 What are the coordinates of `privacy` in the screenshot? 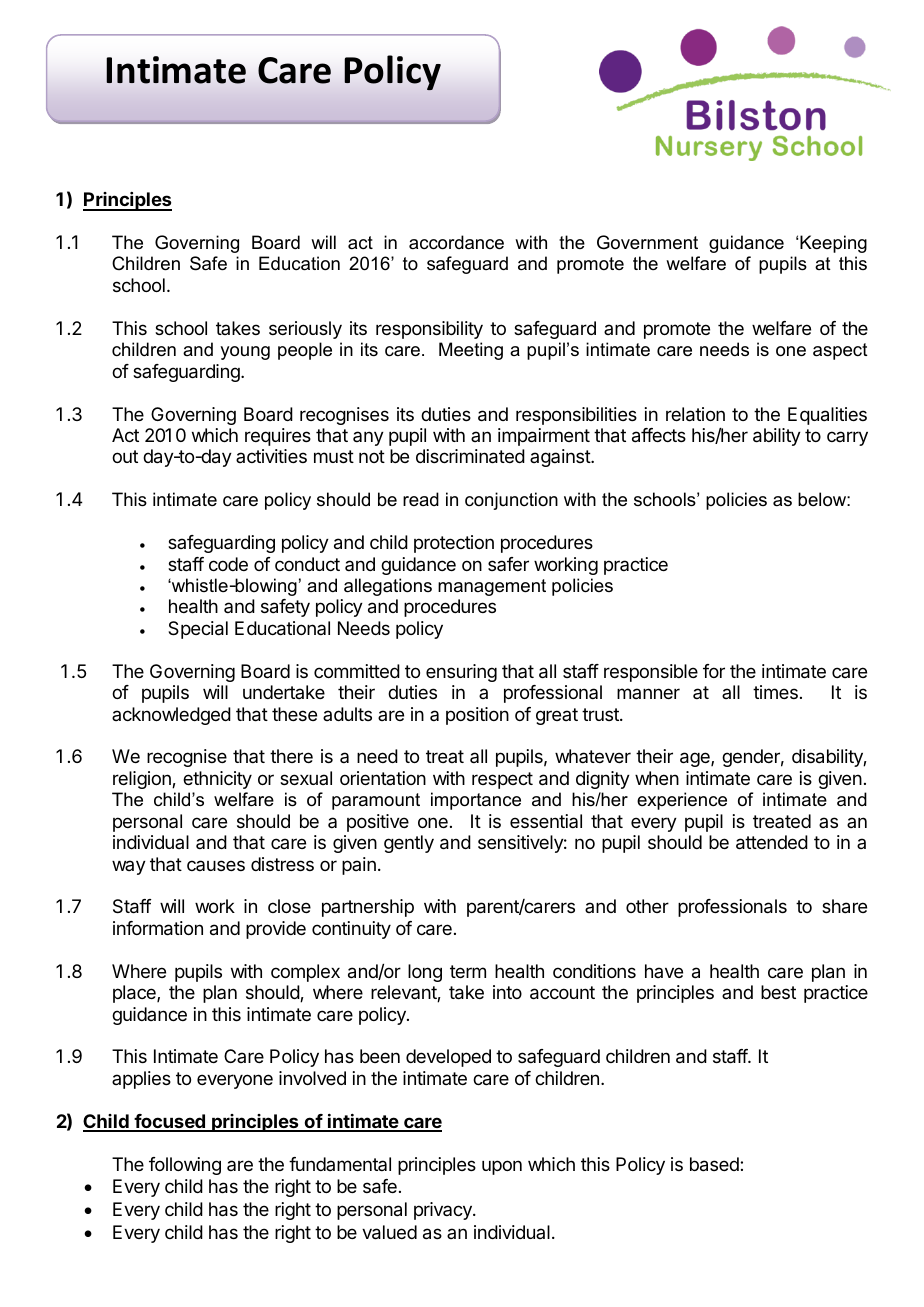 It's located at (444, 1211).
